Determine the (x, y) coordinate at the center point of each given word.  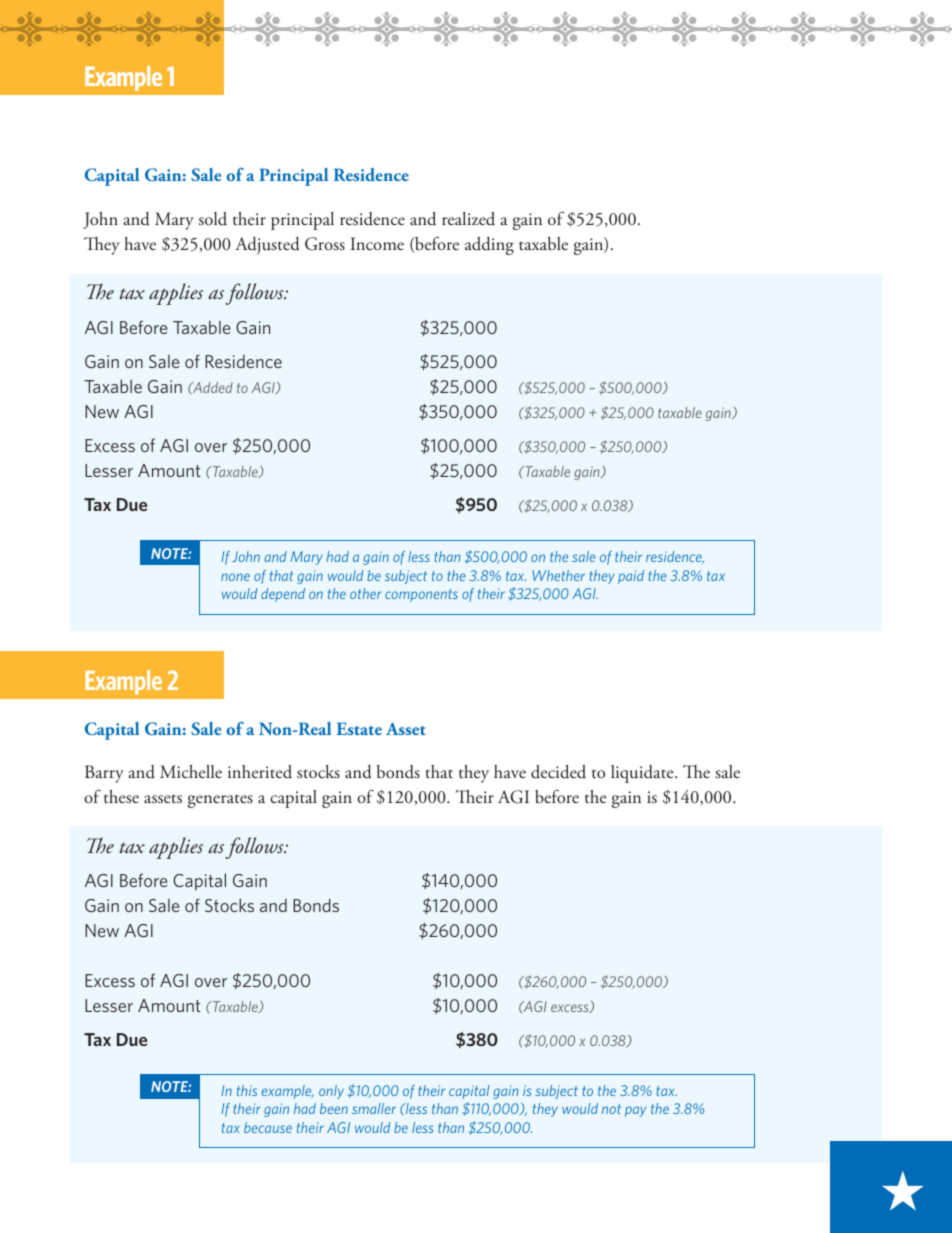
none (235, 577)
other (366, 593)
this (247, 1090)
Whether (559, 575)
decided (558, 772)
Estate (359, 728)
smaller (374, 1108)
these (121, 797)
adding (489, 246)
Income (377, 244)
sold (213, 219)
